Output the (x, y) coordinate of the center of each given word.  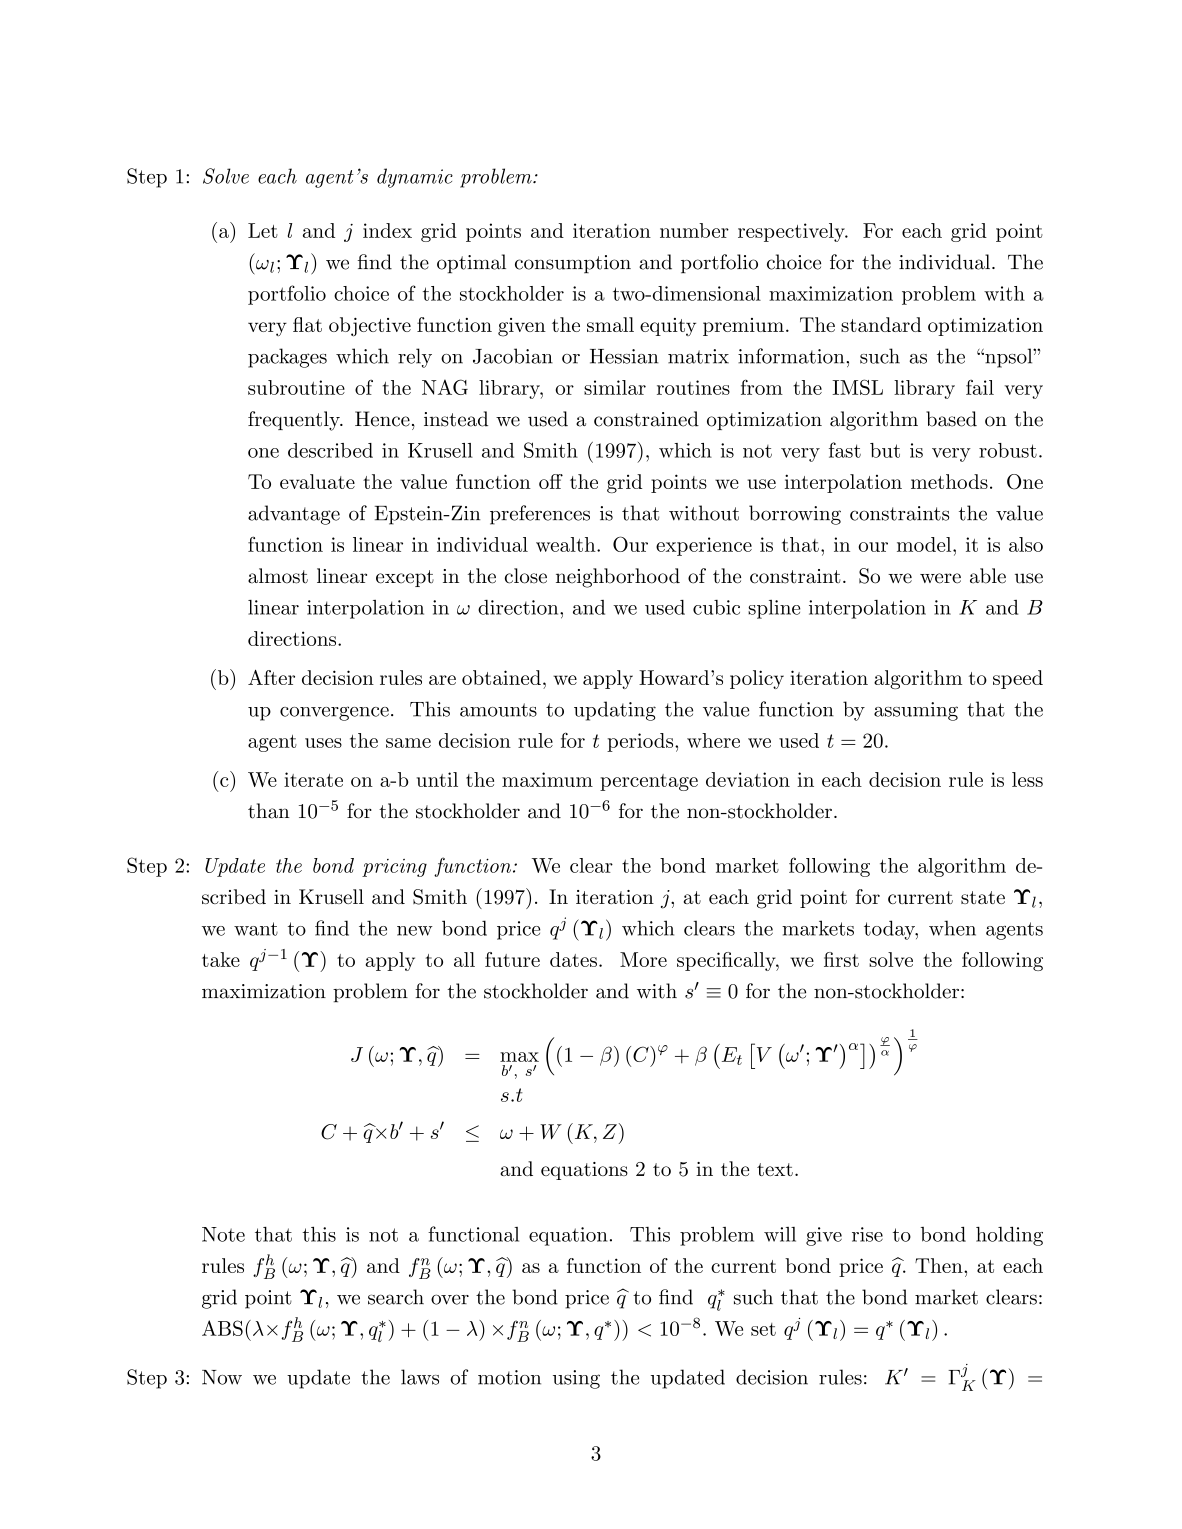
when (952, 928)
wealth (567, 544)
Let (263, 230)
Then (940, 1265)
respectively (792, 232)
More (643, 959)
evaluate (317, 481)
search (396, 1297)
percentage (649, 782)
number (694, 230)
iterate (313, 779)
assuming (916, 711)
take (221, 959)
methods (949, 481)
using (576, 1379)
